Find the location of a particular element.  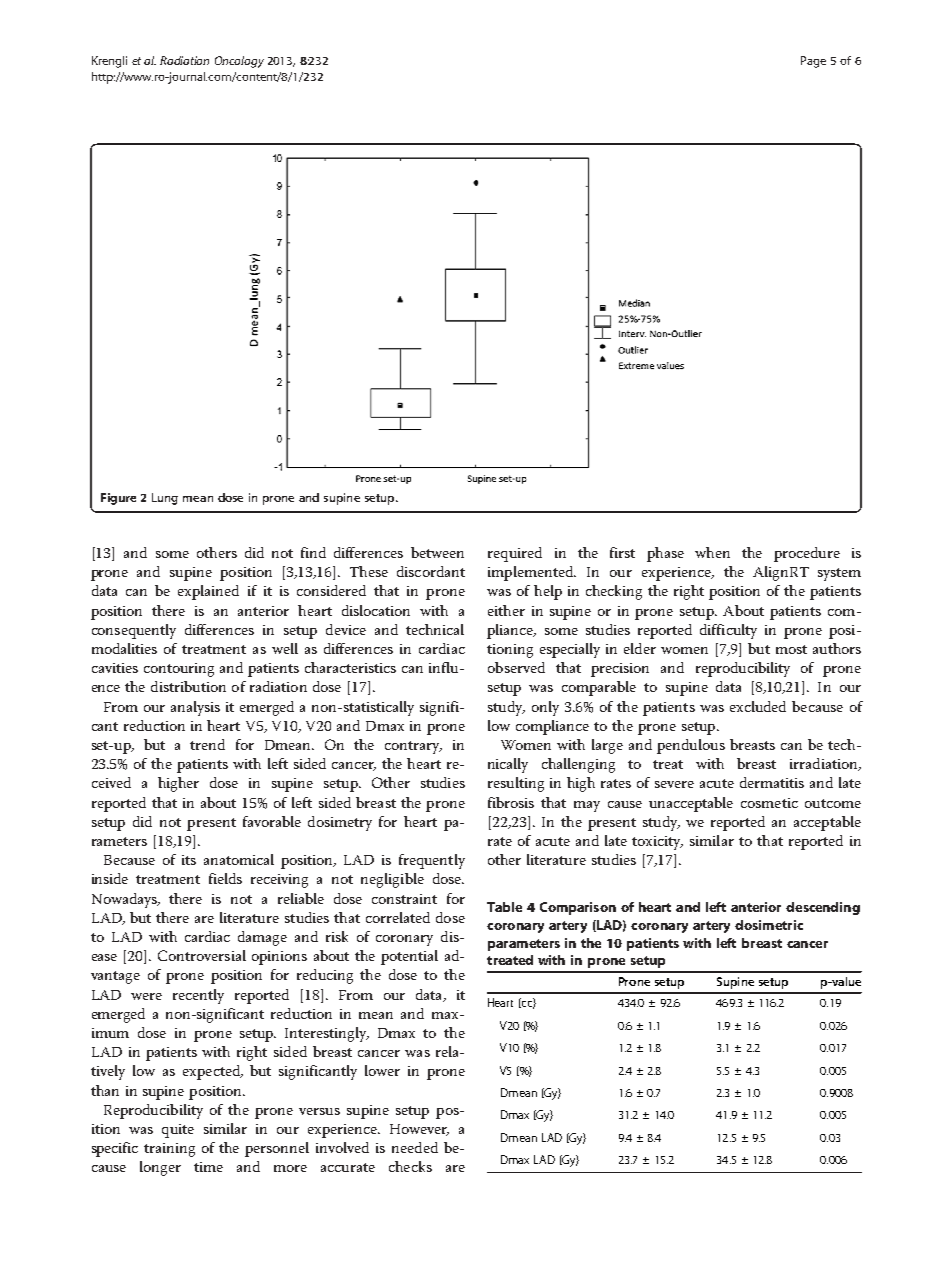

procedure is located at coordinates (807, 554).
